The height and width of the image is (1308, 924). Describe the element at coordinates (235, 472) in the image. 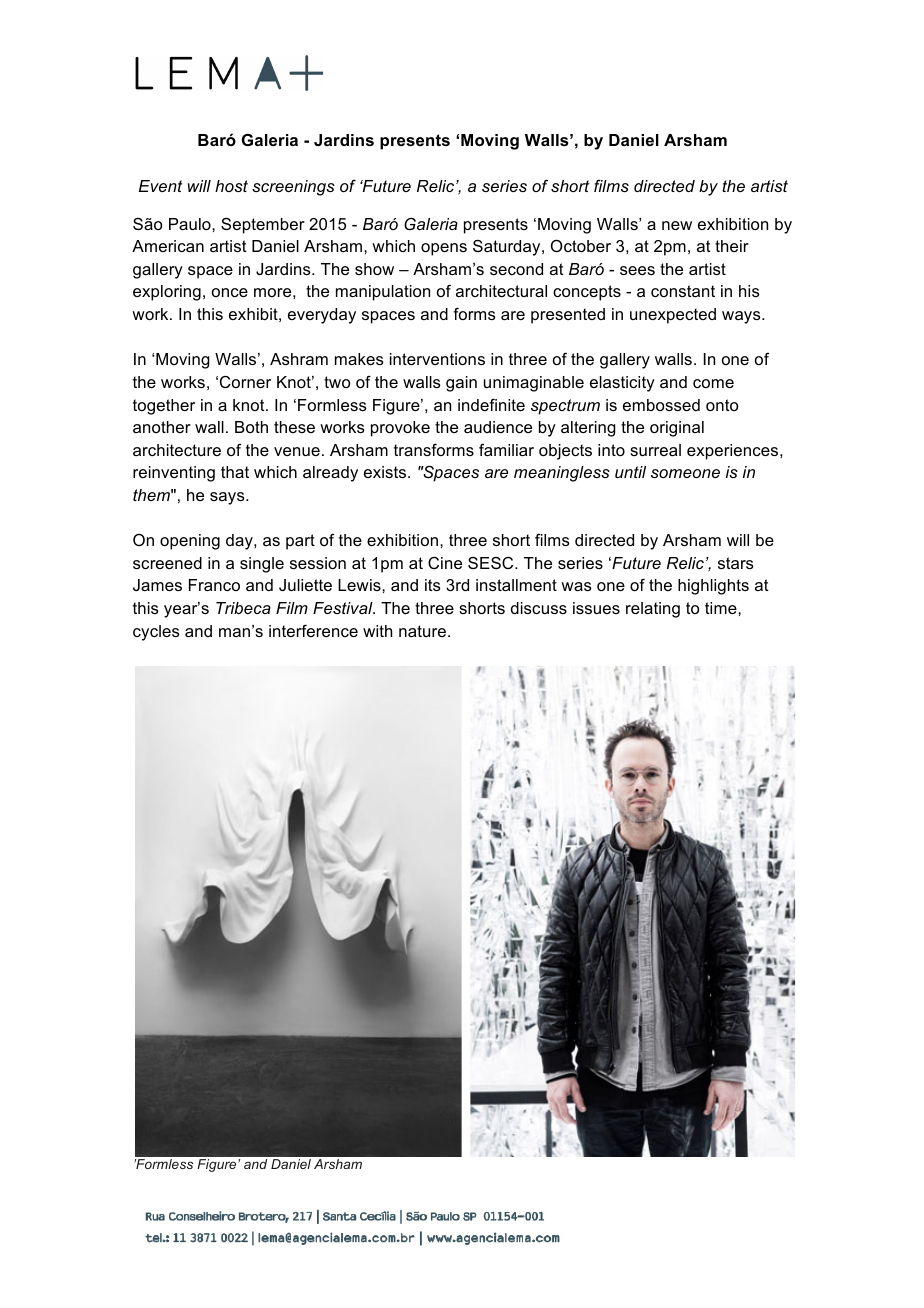

I see `that` at that location.
